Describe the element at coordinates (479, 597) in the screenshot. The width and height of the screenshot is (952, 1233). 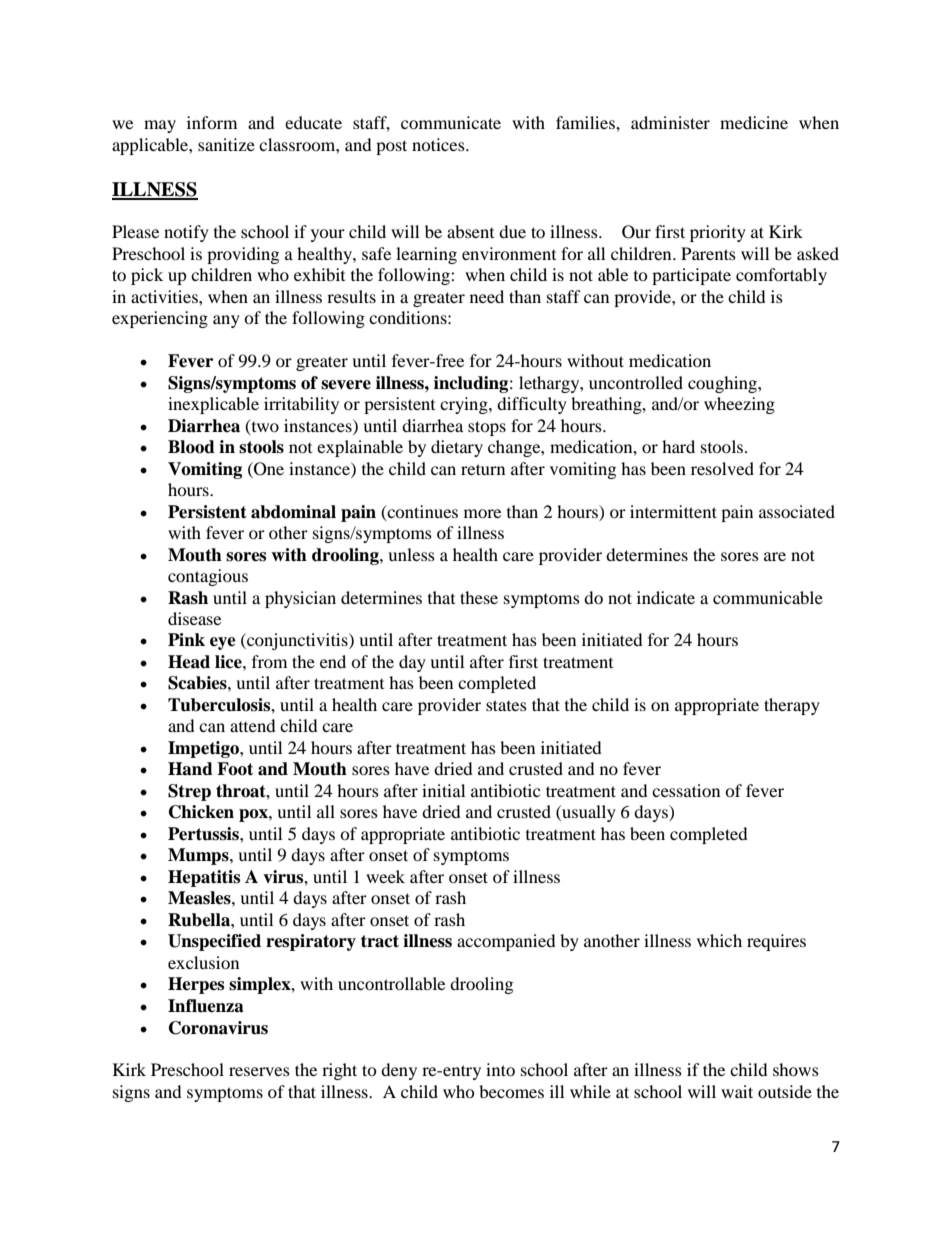
I see `these` at that location.
